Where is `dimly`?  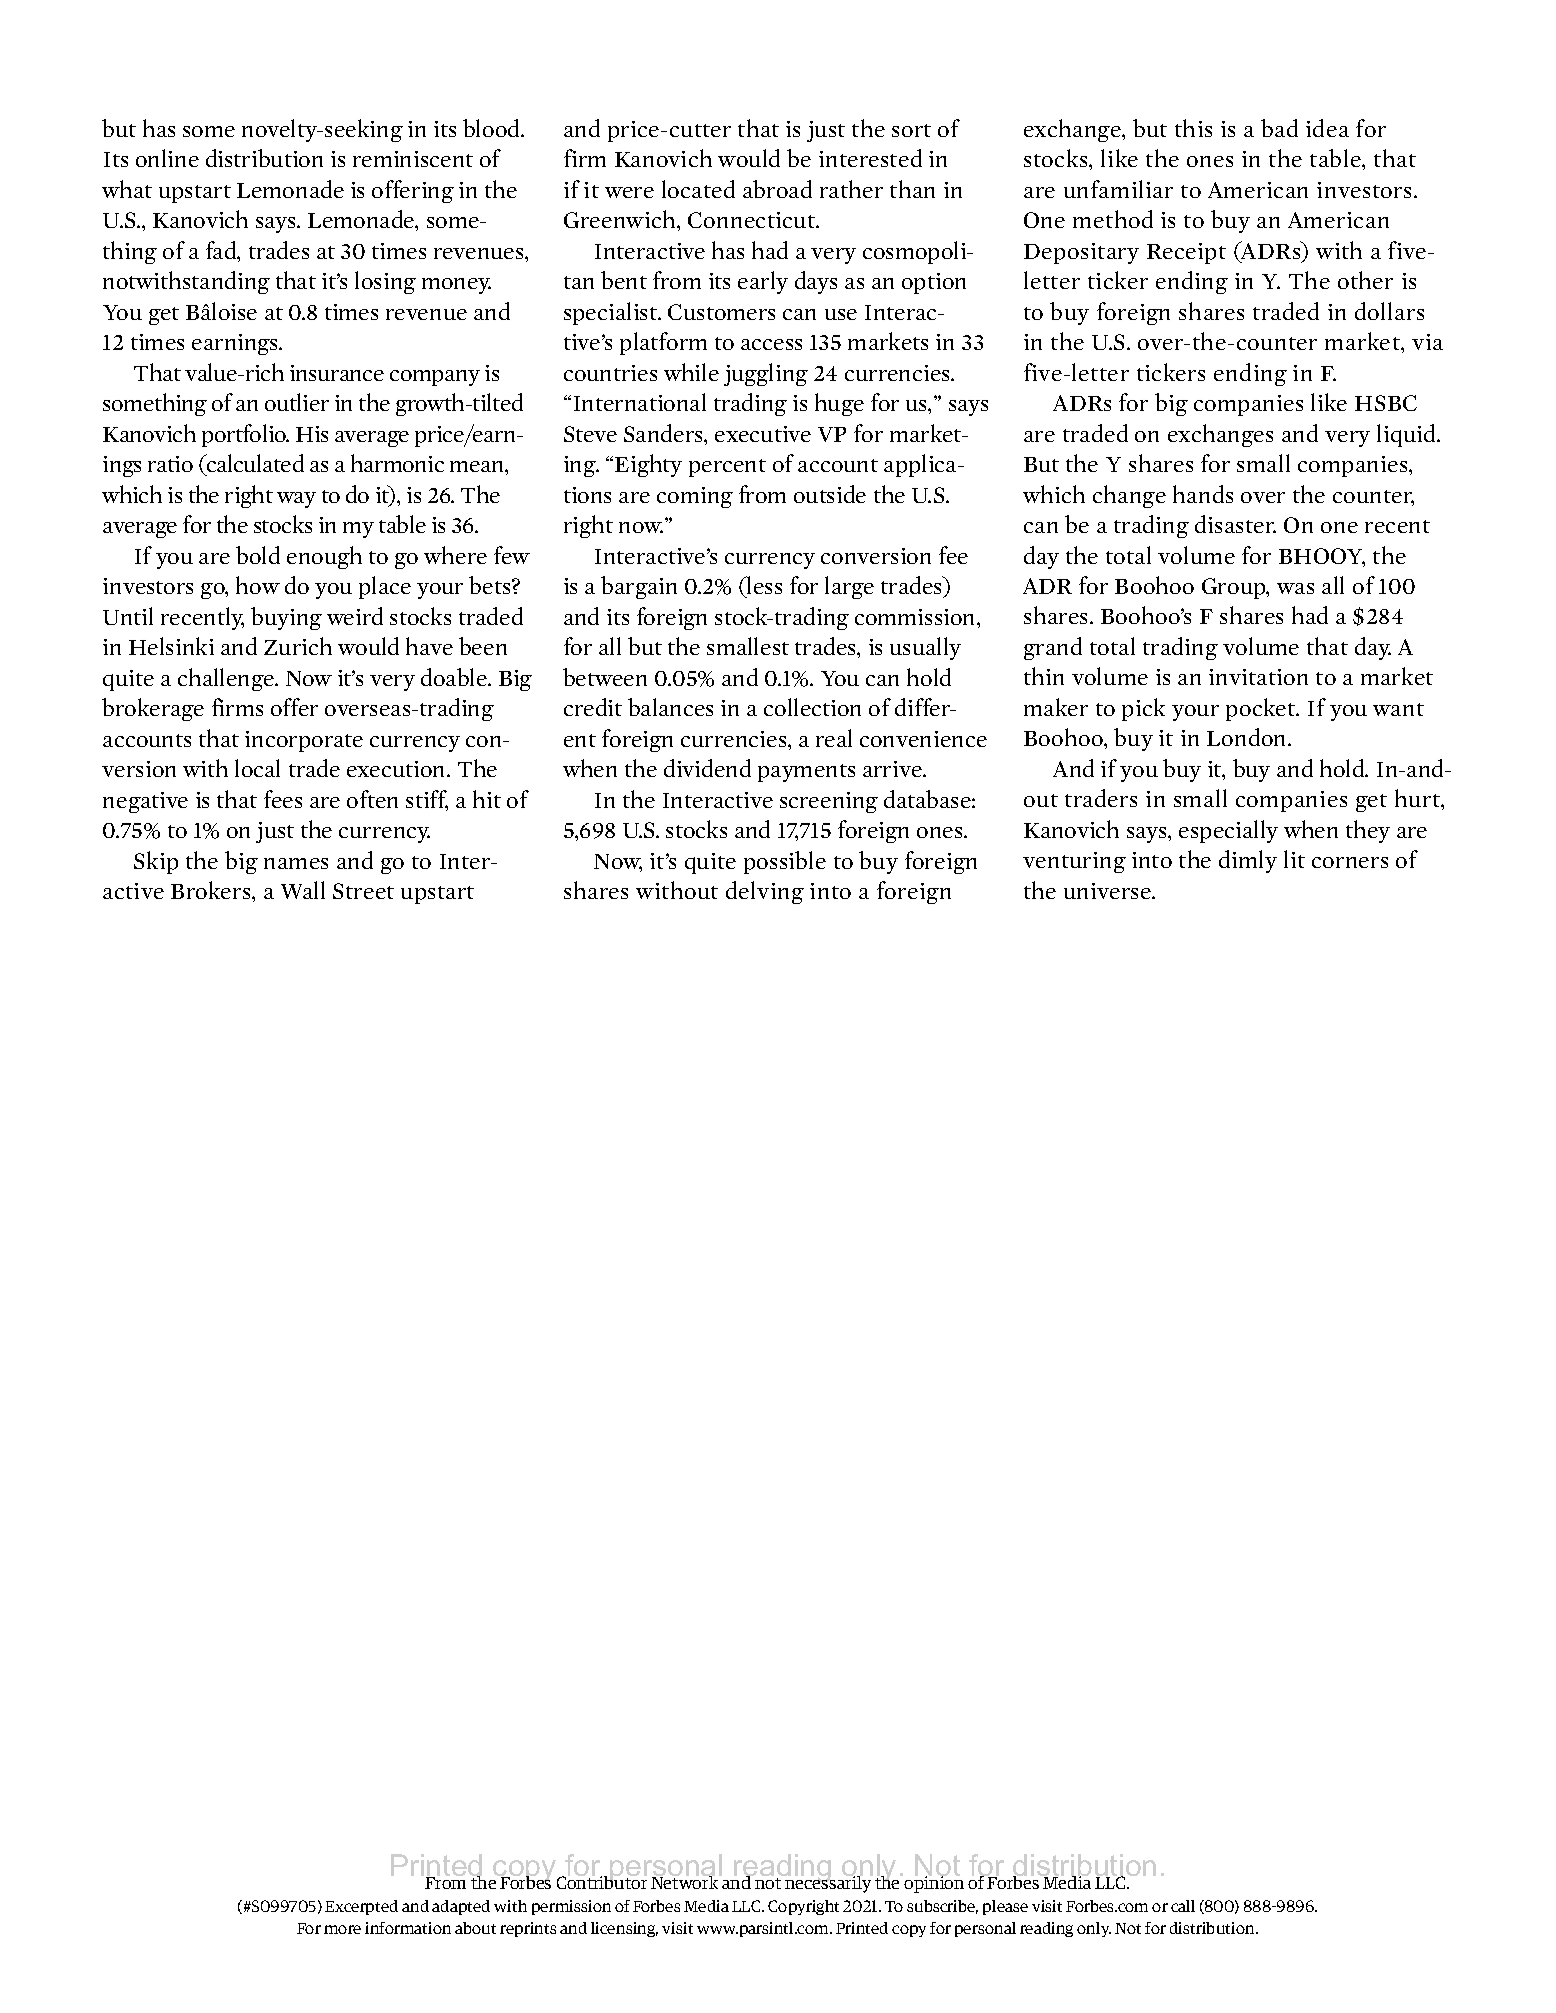
dimly is located at coordinates (1248, 861).
